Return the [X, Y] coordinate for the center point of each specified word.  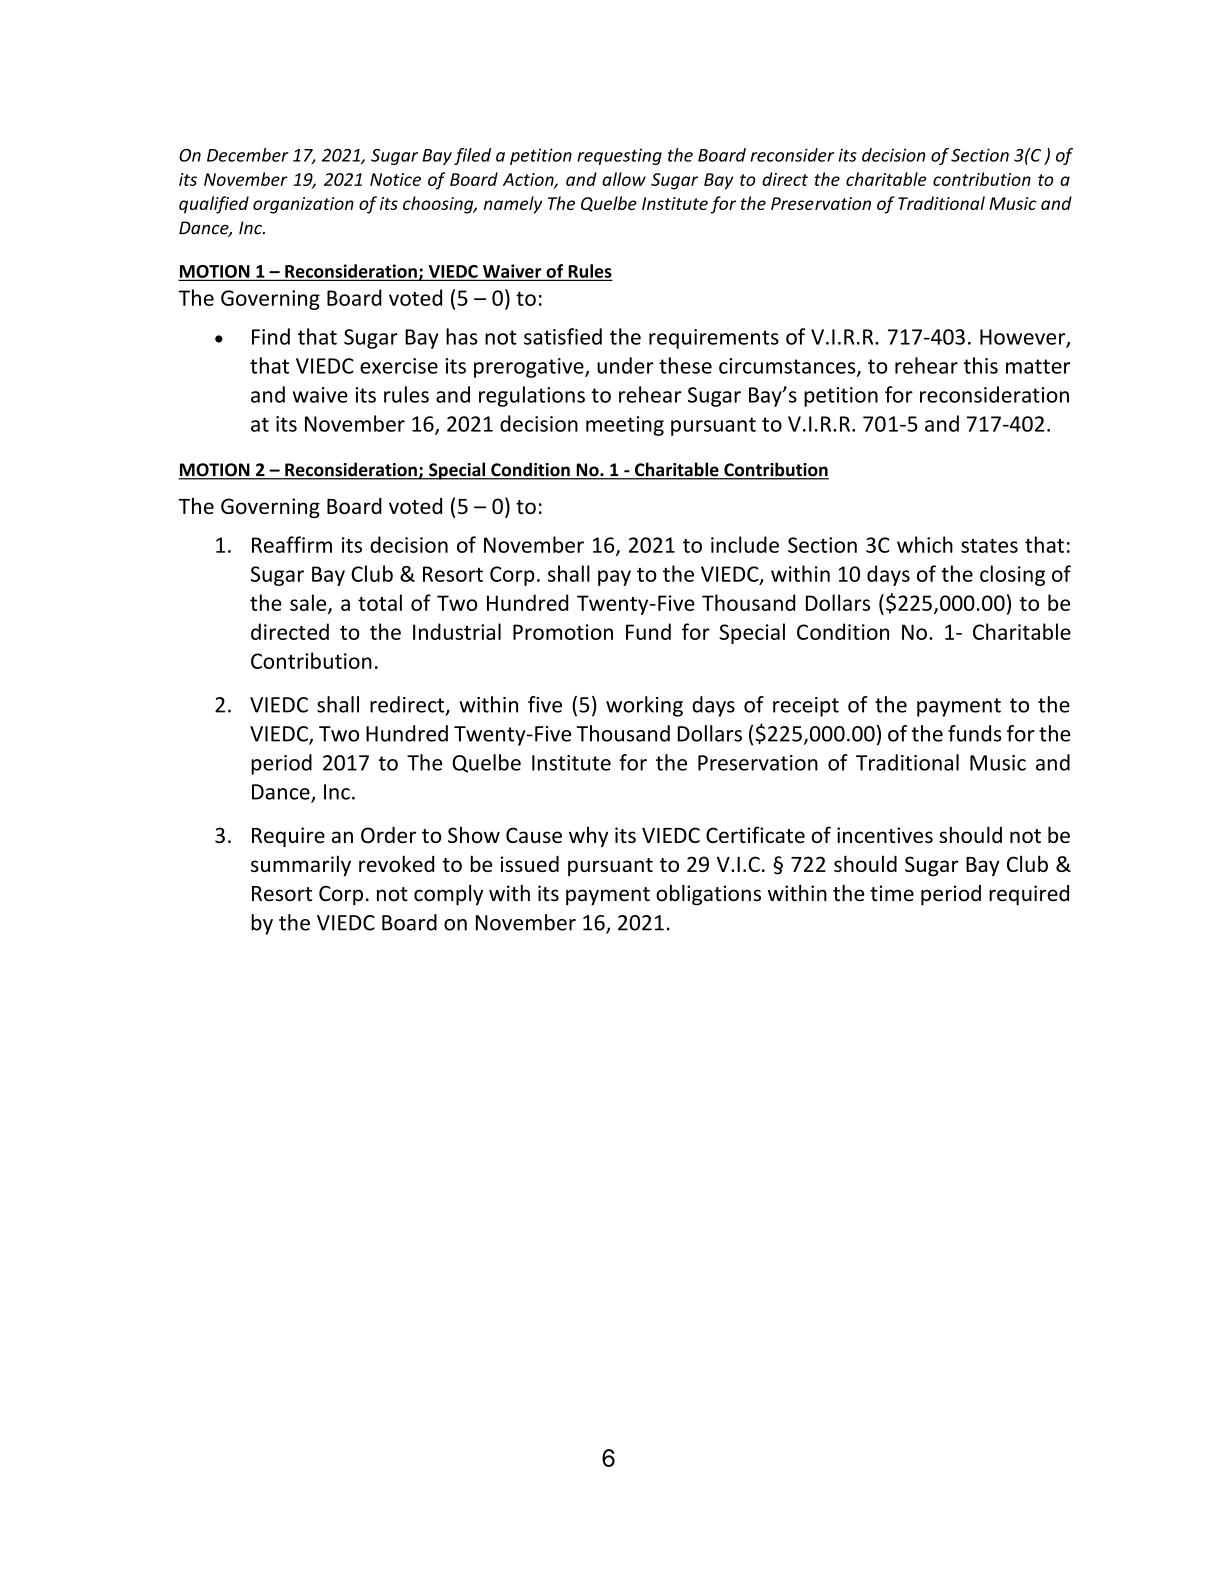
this [981, 365]
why [588, 836]
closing [1012, 575]
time [892, 893]
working [644, 706]
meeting [625, 426]
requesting [619, 156]
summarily [301, 865]
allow [624, 179]
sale [309, 603]
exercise [399, 366]
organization [303, 205]
